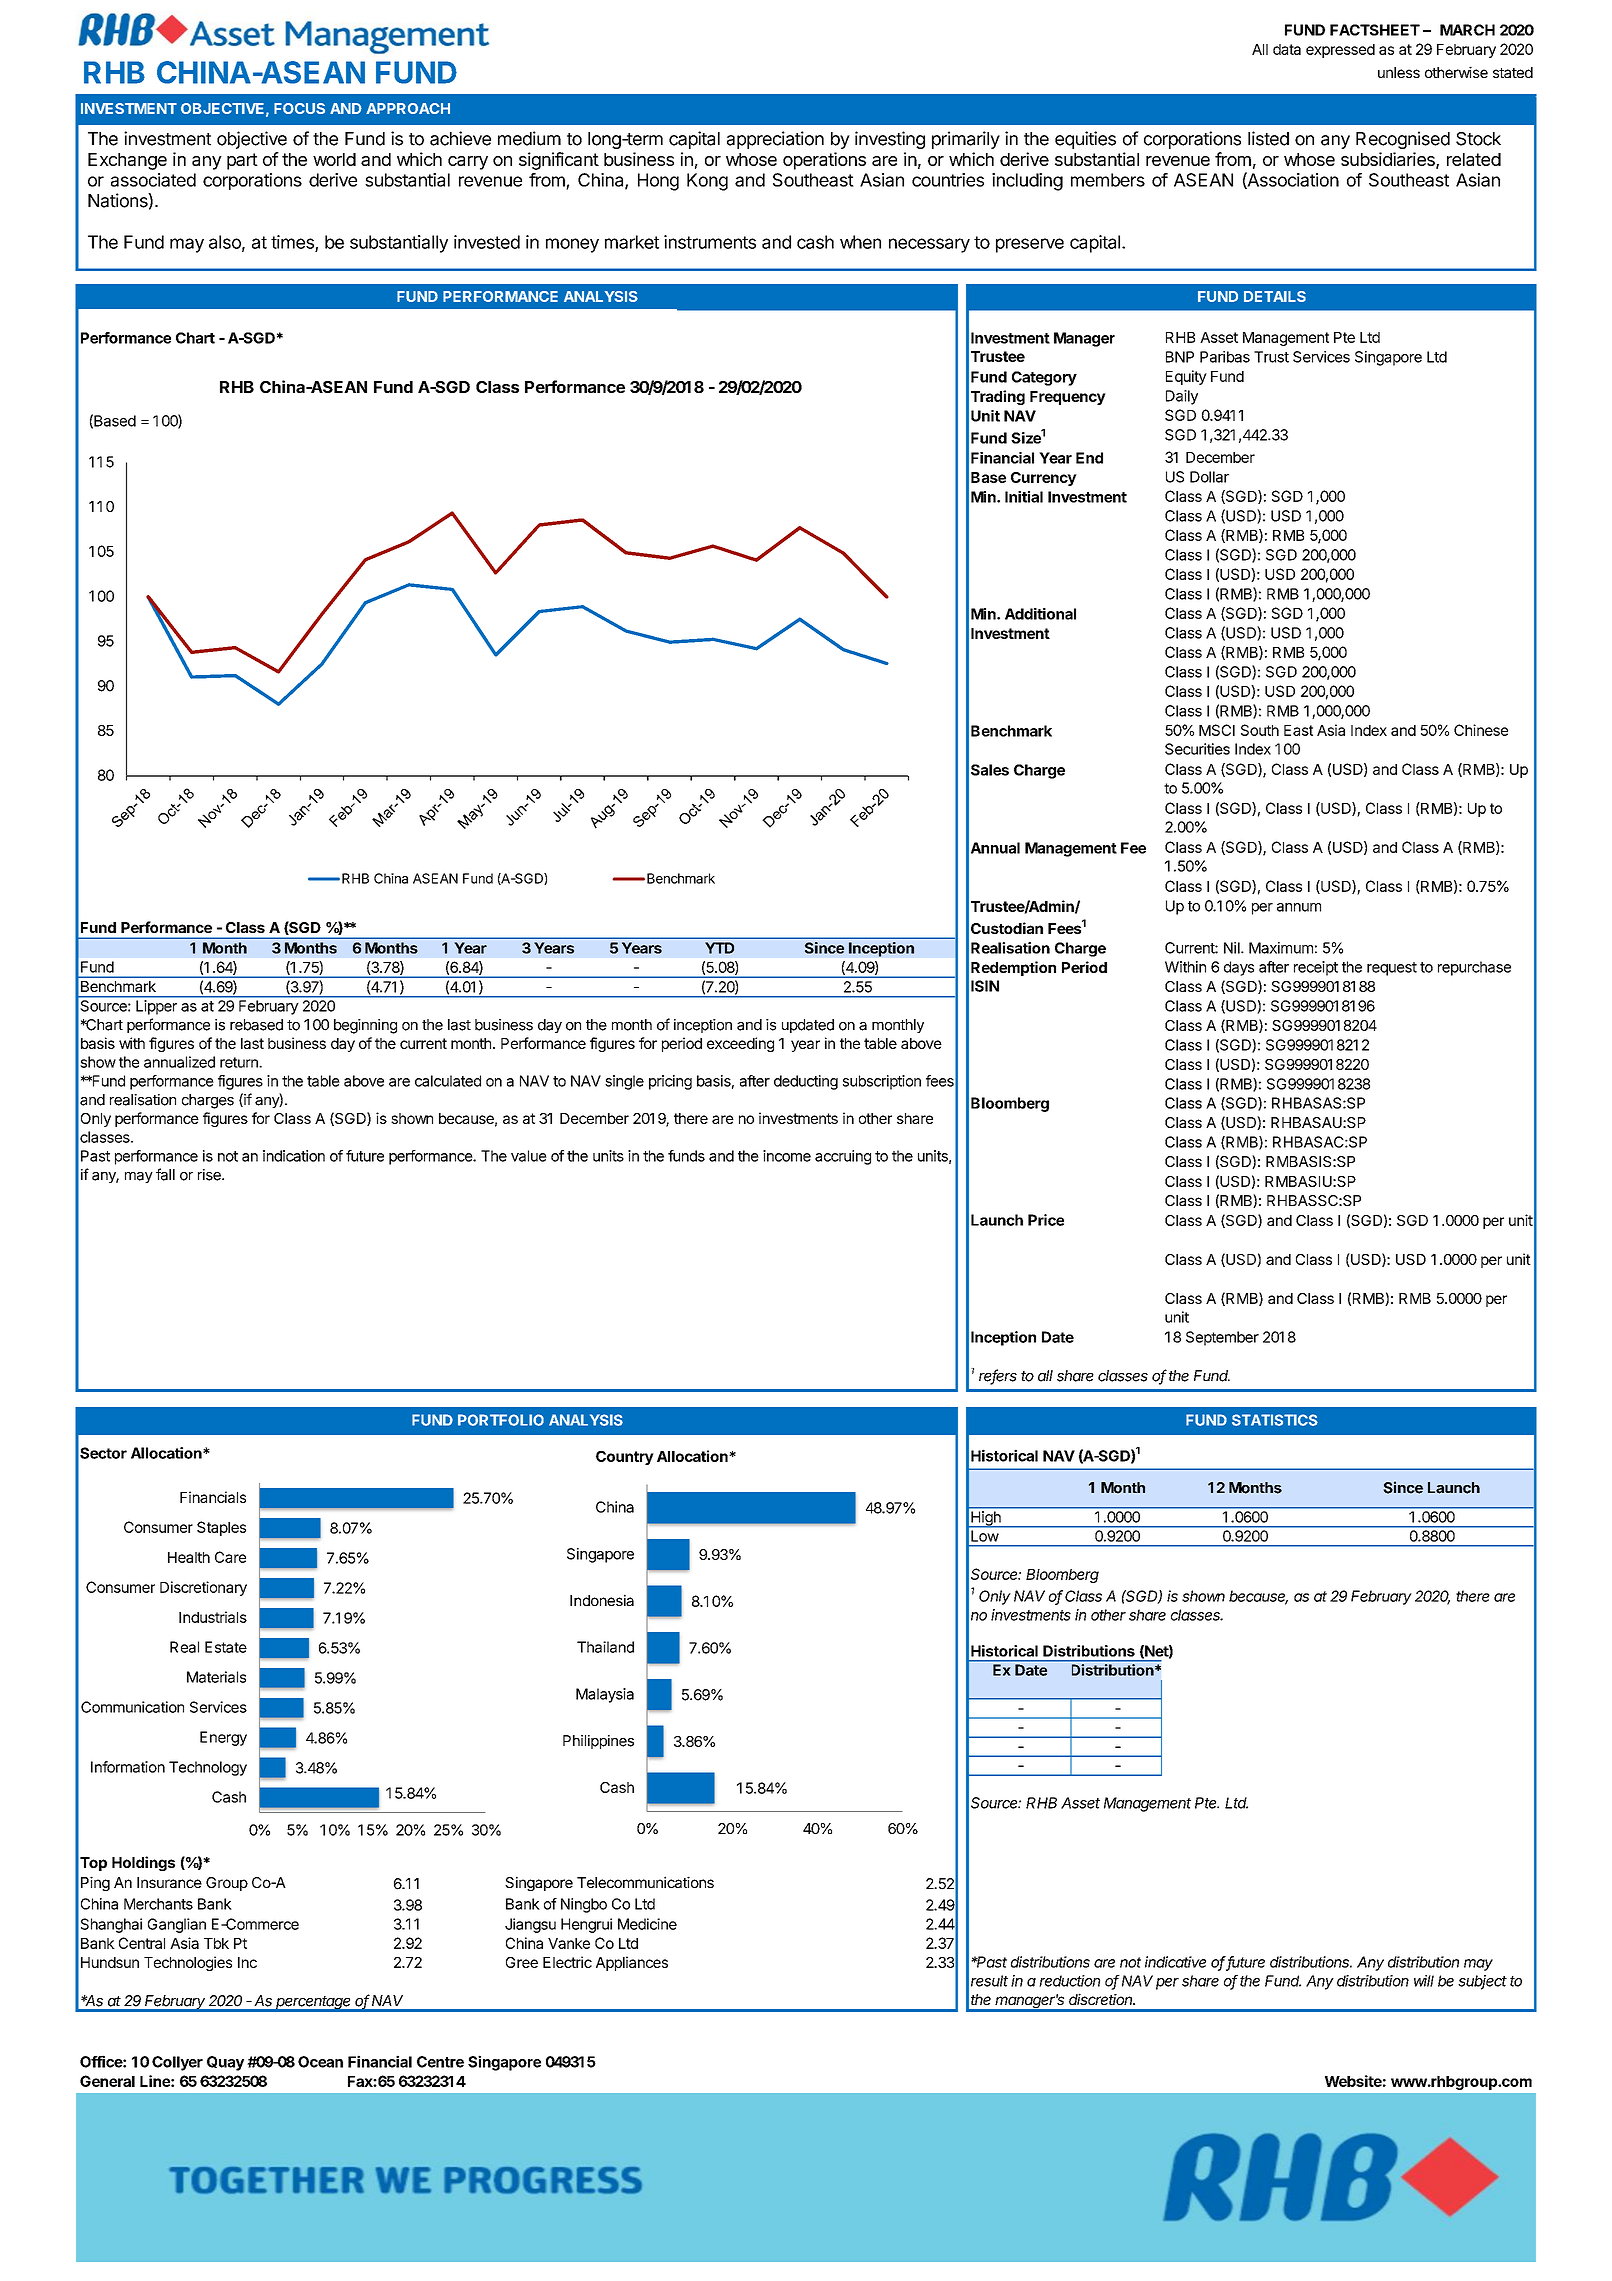 This screenshot has height=2281, width=1612. Describe the element at coordinates (225, 2063) in the screenshot. I see `Quay` at that location.
